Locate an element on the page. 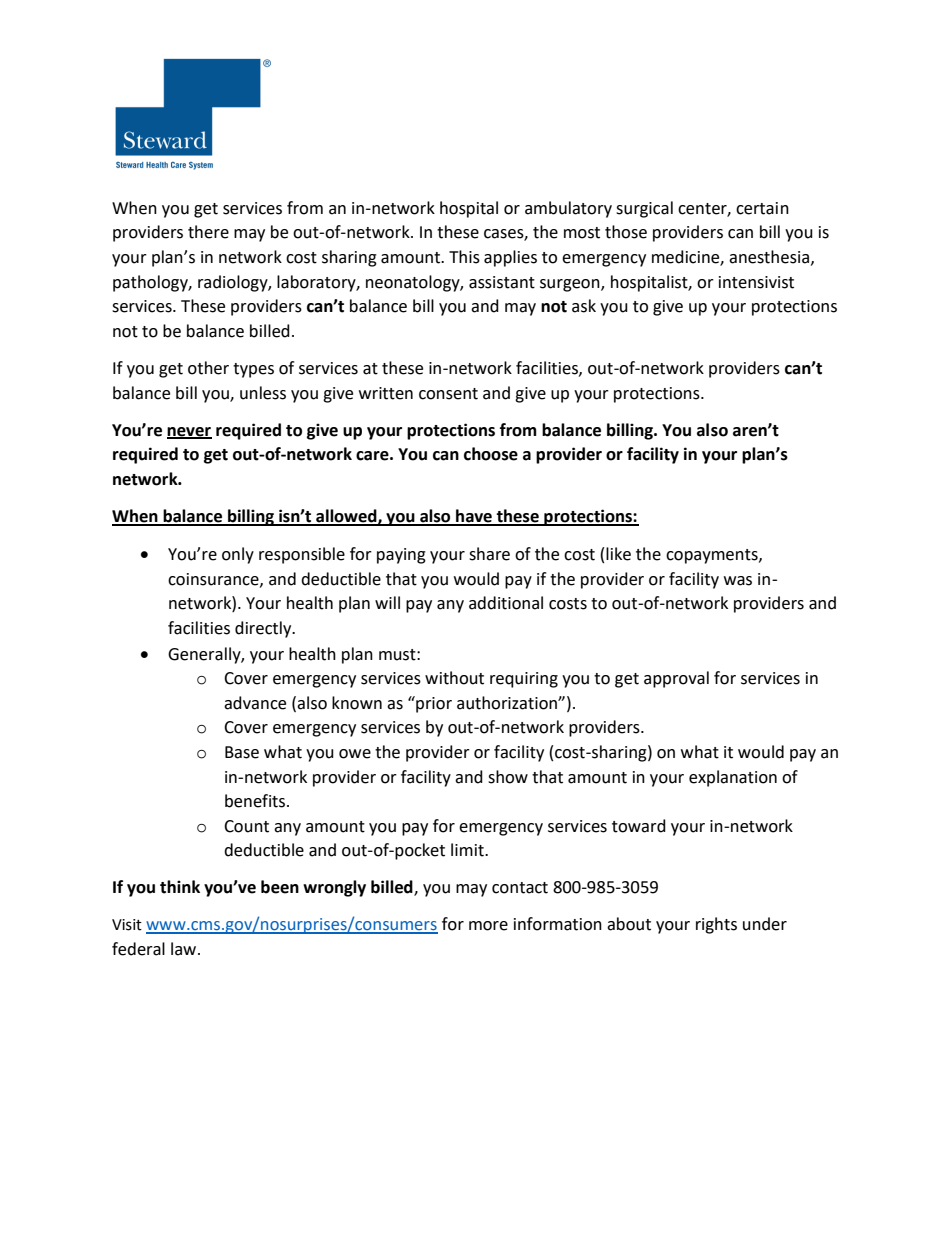 The image size is (952, 1233). Base is located at coordinates (242, 752).
